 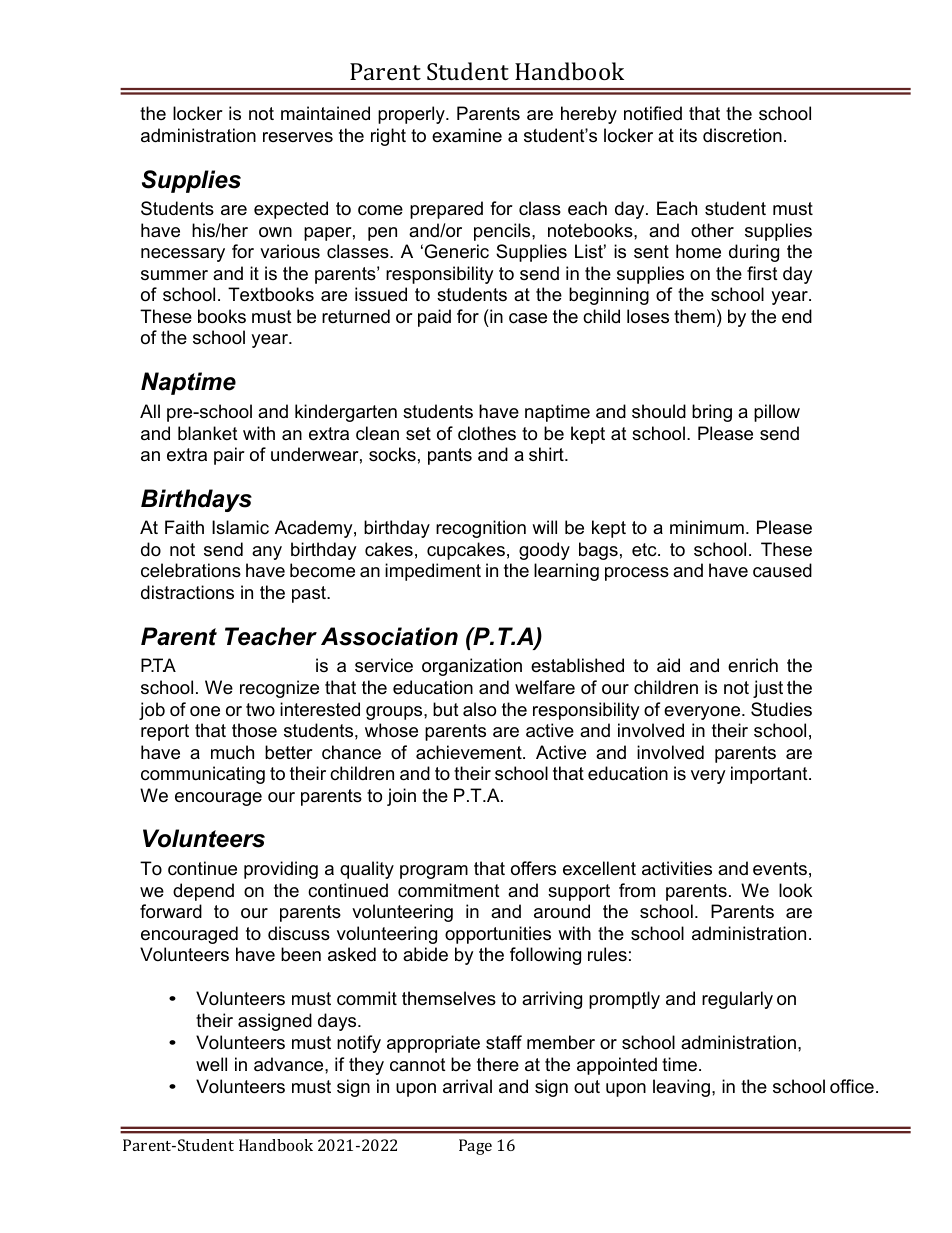 I want to click on well, so click(x=211, y=1064).
